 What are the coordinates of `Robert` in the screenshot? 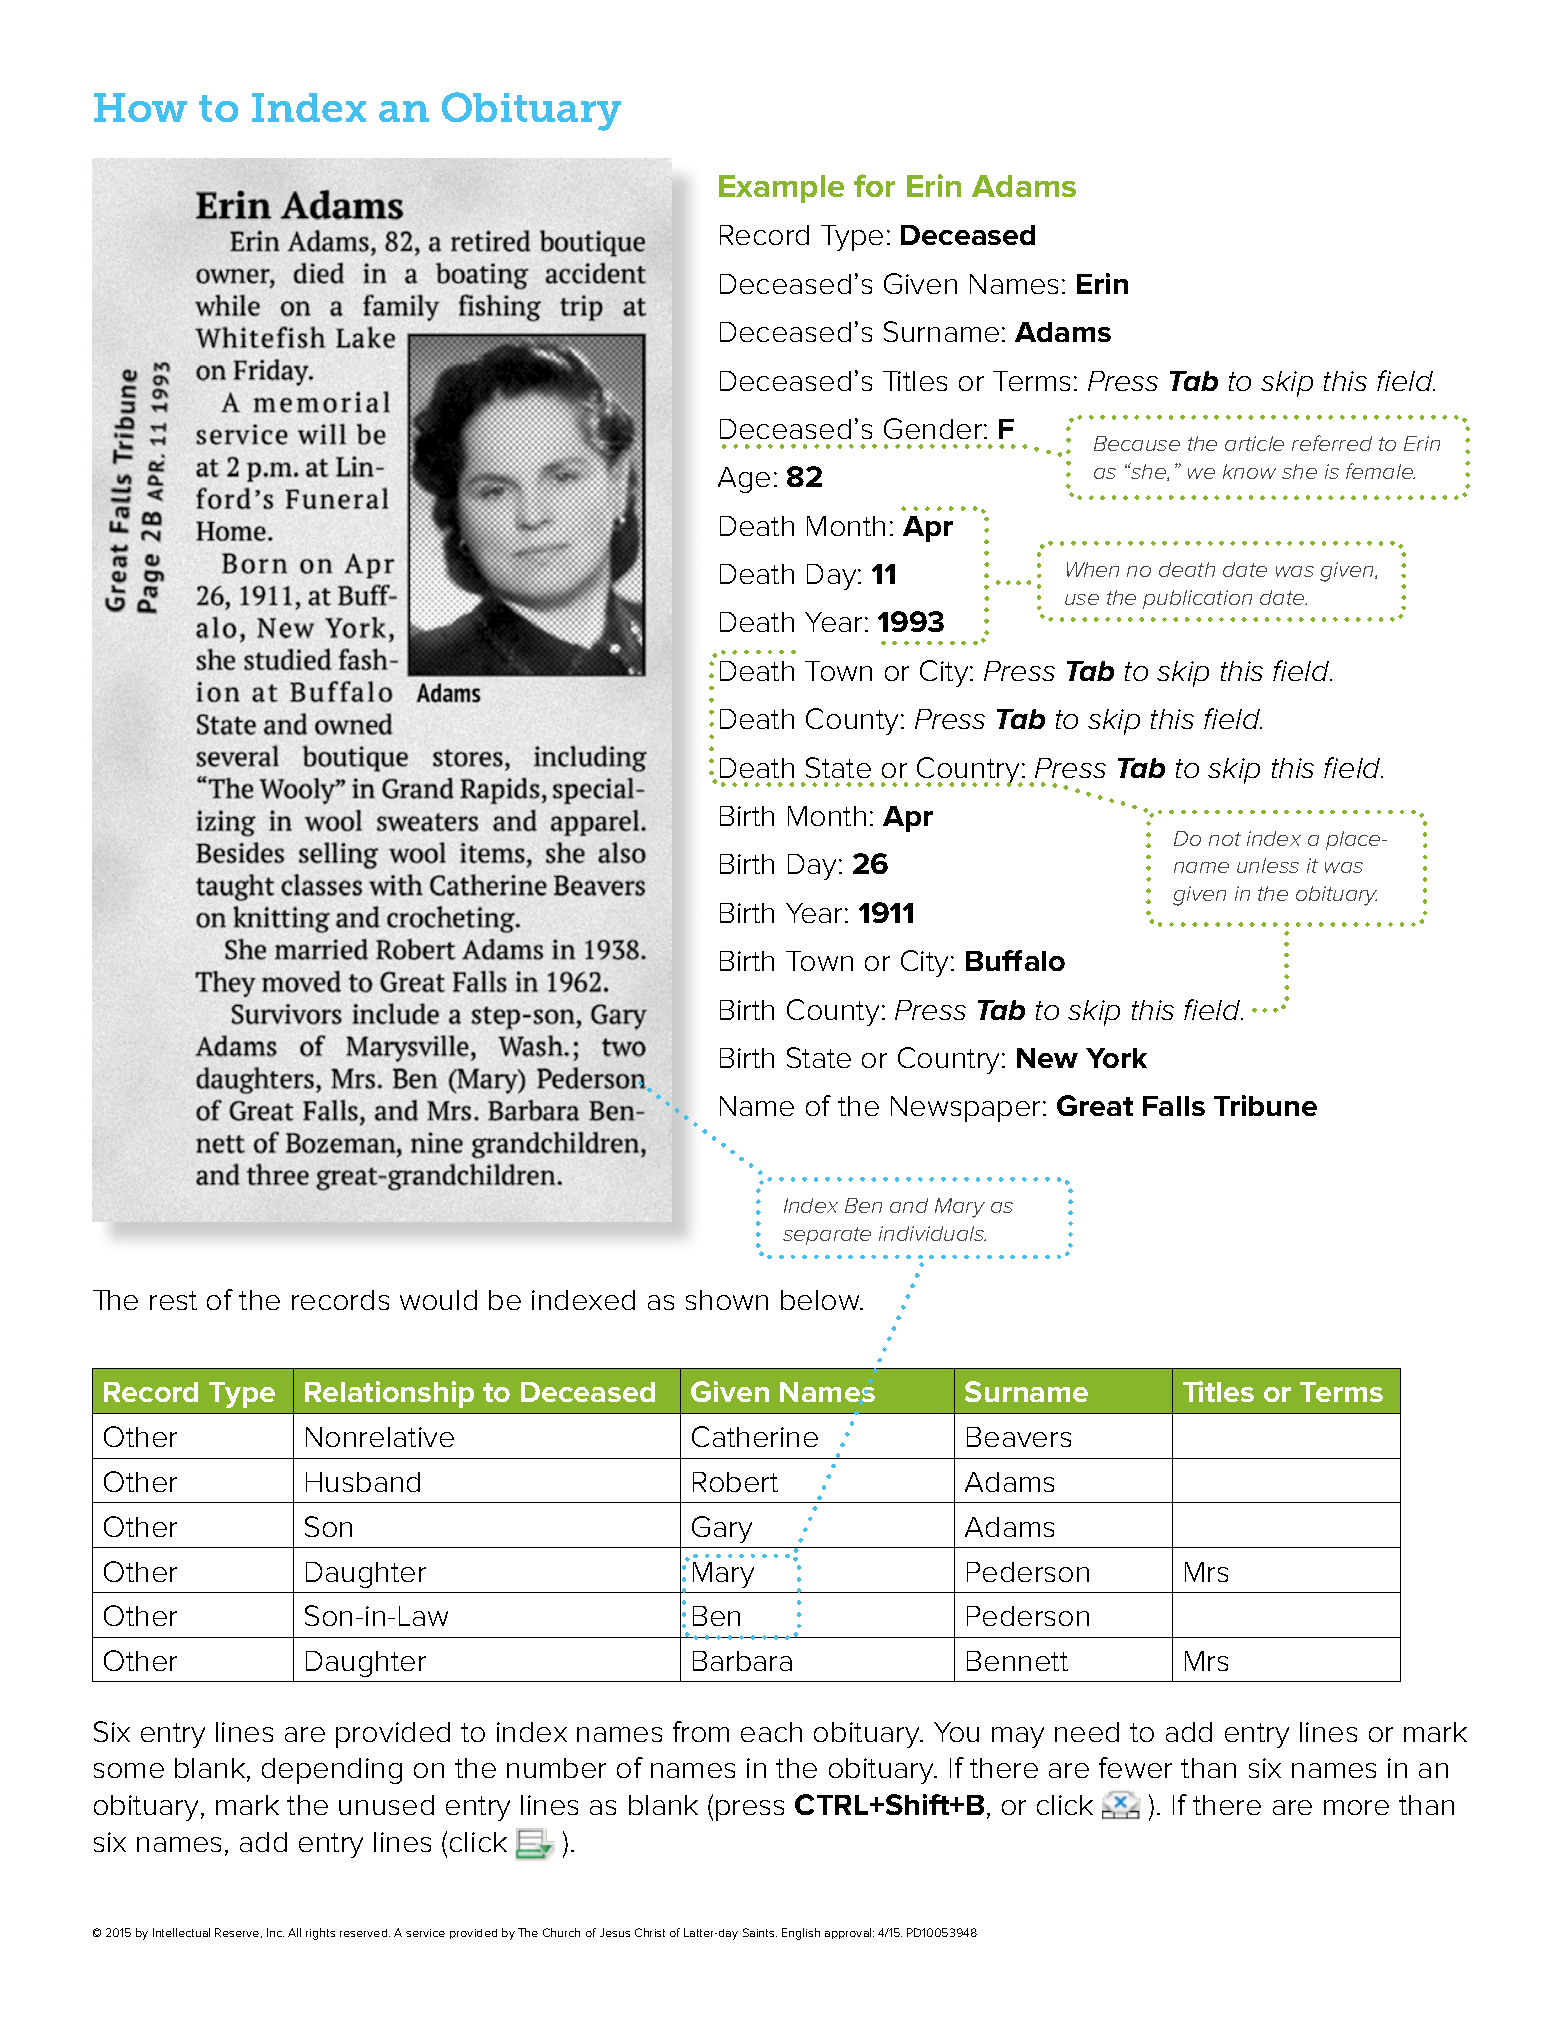 It's located at (735, 1482).
